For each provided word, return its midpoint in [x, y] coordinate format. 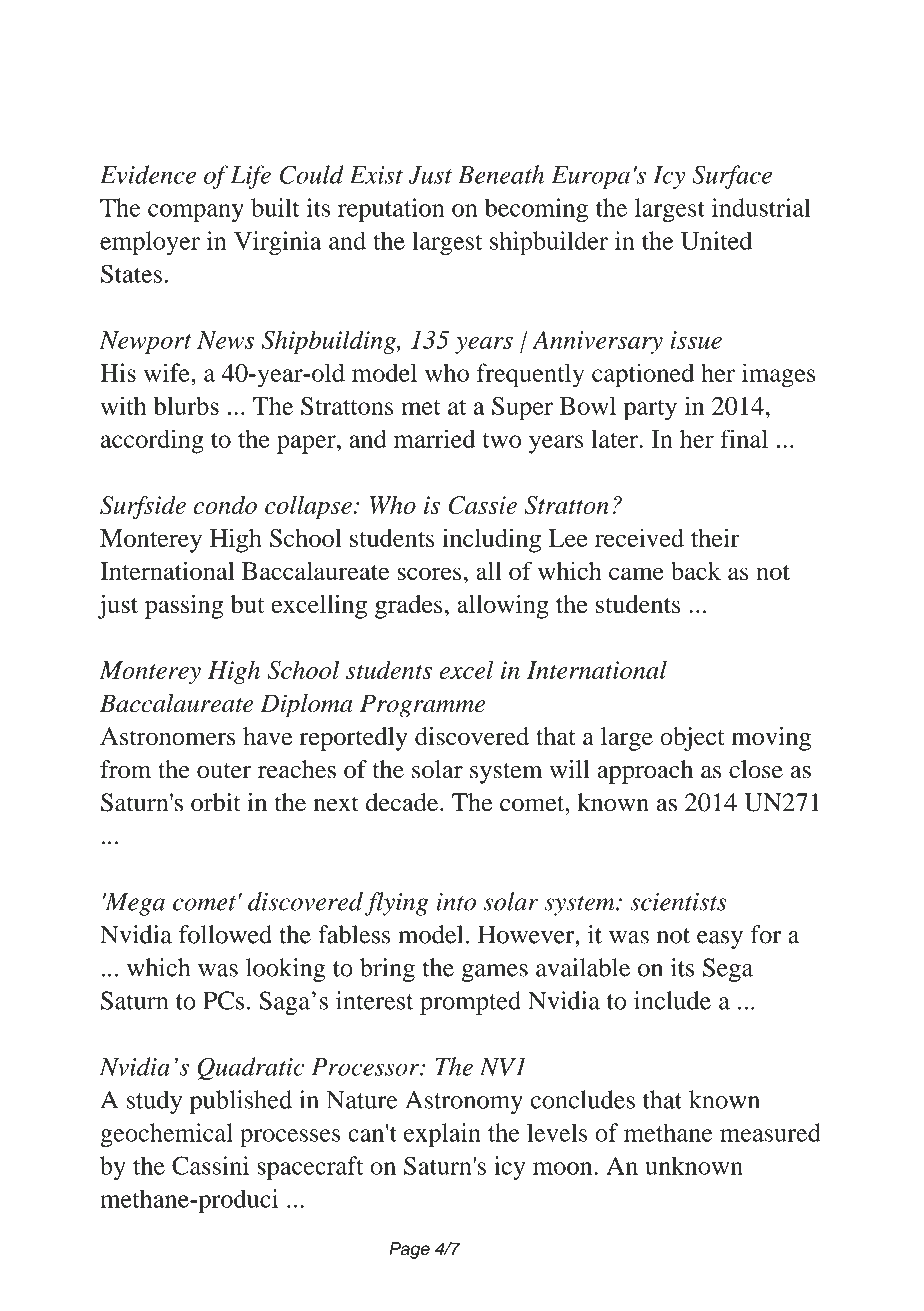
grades [409, 607]
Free [228, 53]
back [696, 571]
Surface [732, 177]
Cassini [210, 1165]
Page [409, 1250]
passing [184, 607]
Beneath [501, 174]
